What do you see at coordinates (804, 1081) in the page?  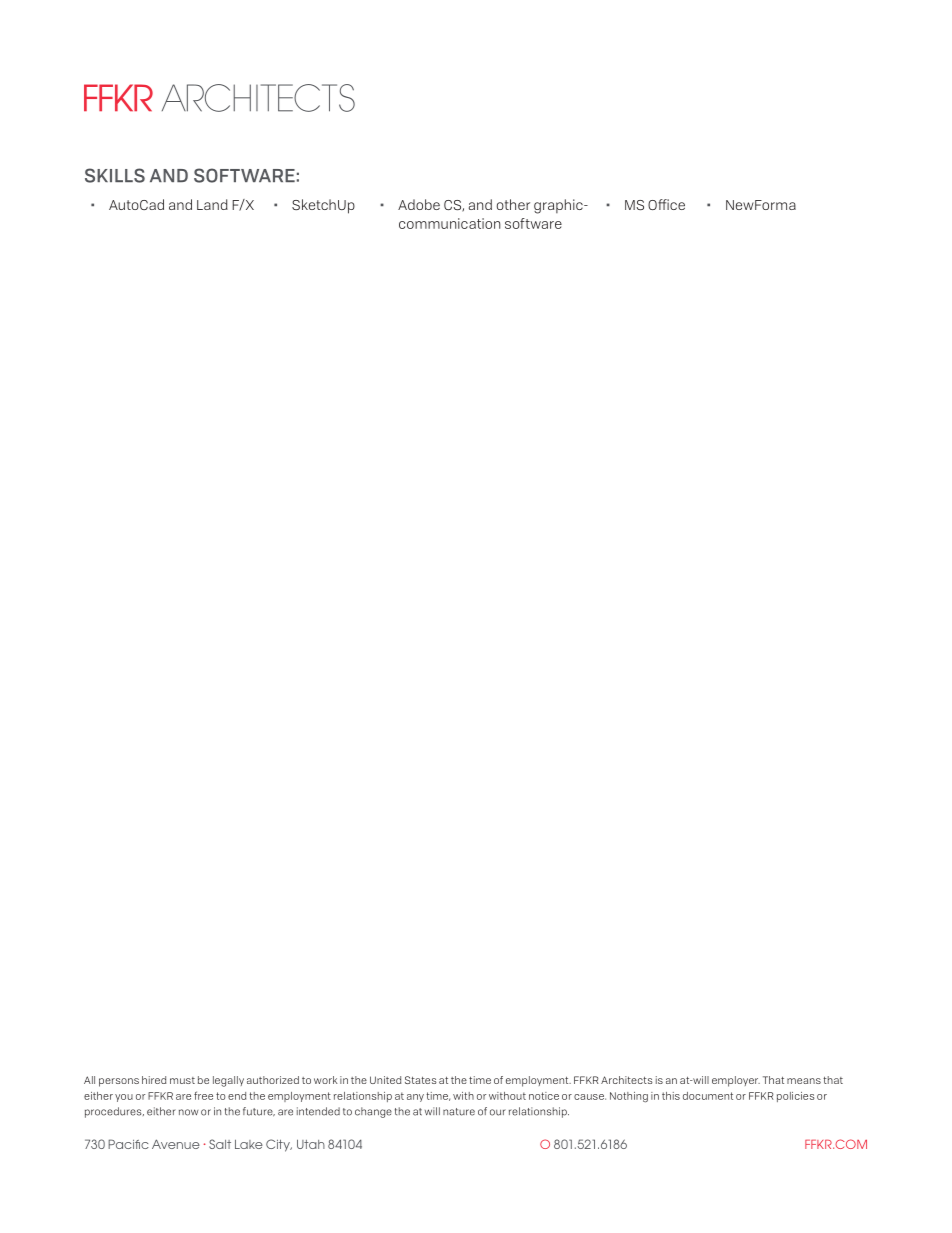 I see `means` at bounding box center [804, 1081].
